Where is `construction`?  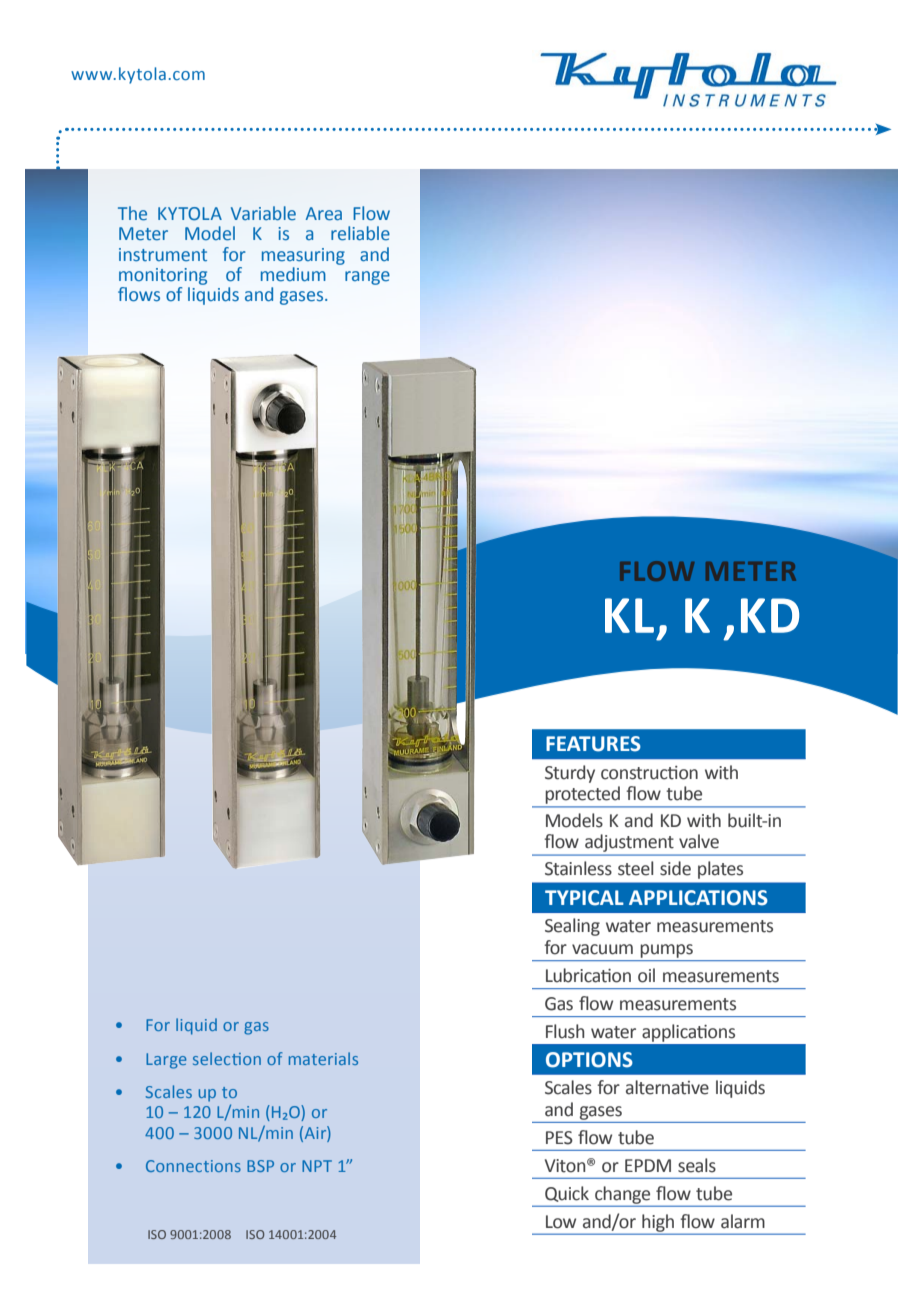
construction is located at coordinates (649, 773).
